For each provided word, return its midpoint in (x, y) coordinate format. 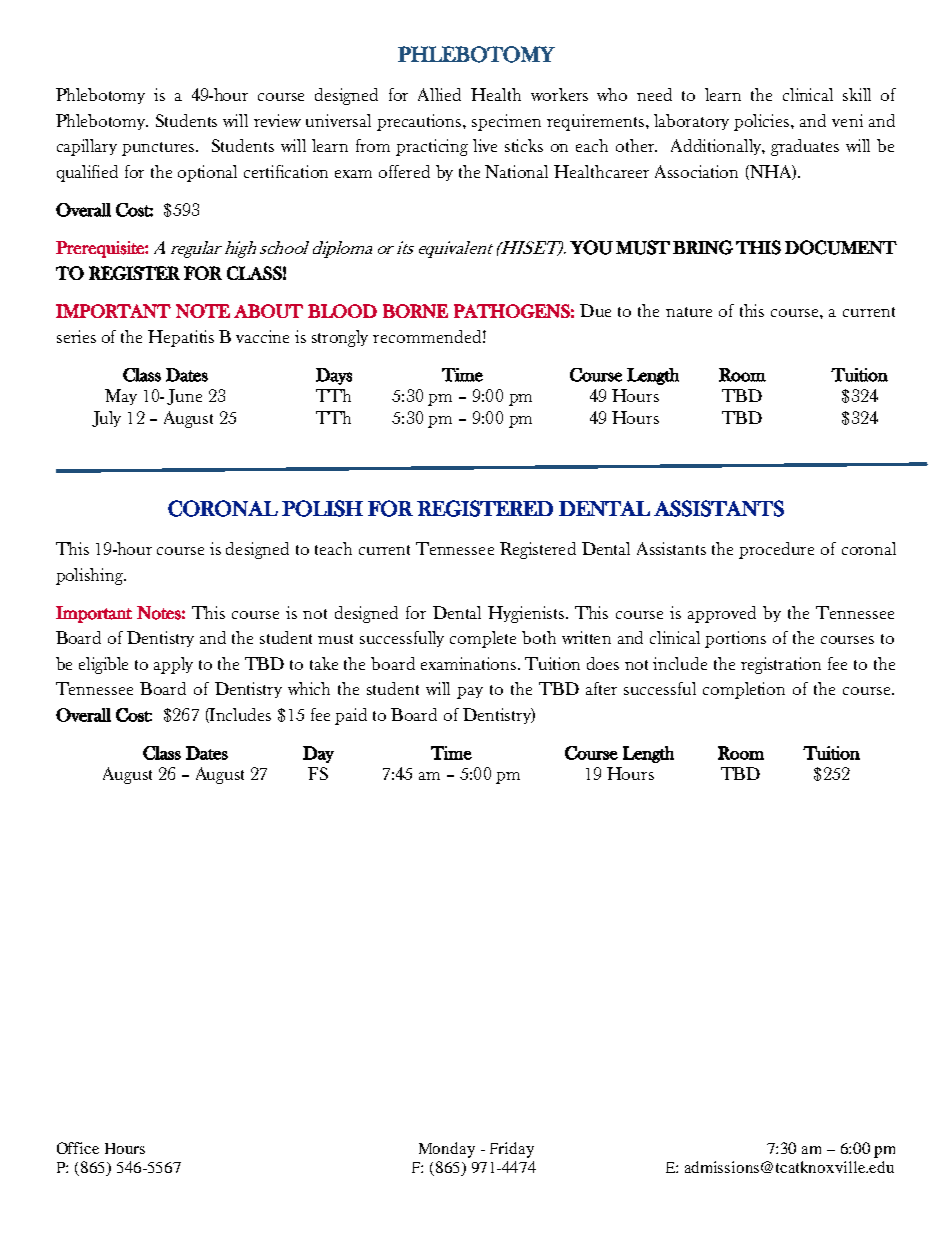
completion (744, 690)
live (485, 145)
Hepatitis (181, 338)
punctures (160, 149)
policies (763, 122)
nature (689, 312)
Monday (447, 1150)
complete (483, 639)
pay (470, 693)
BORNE (415, 311)
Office (78, 1148)
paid (351, 716)
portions (735, 639)
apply (173, 665)
